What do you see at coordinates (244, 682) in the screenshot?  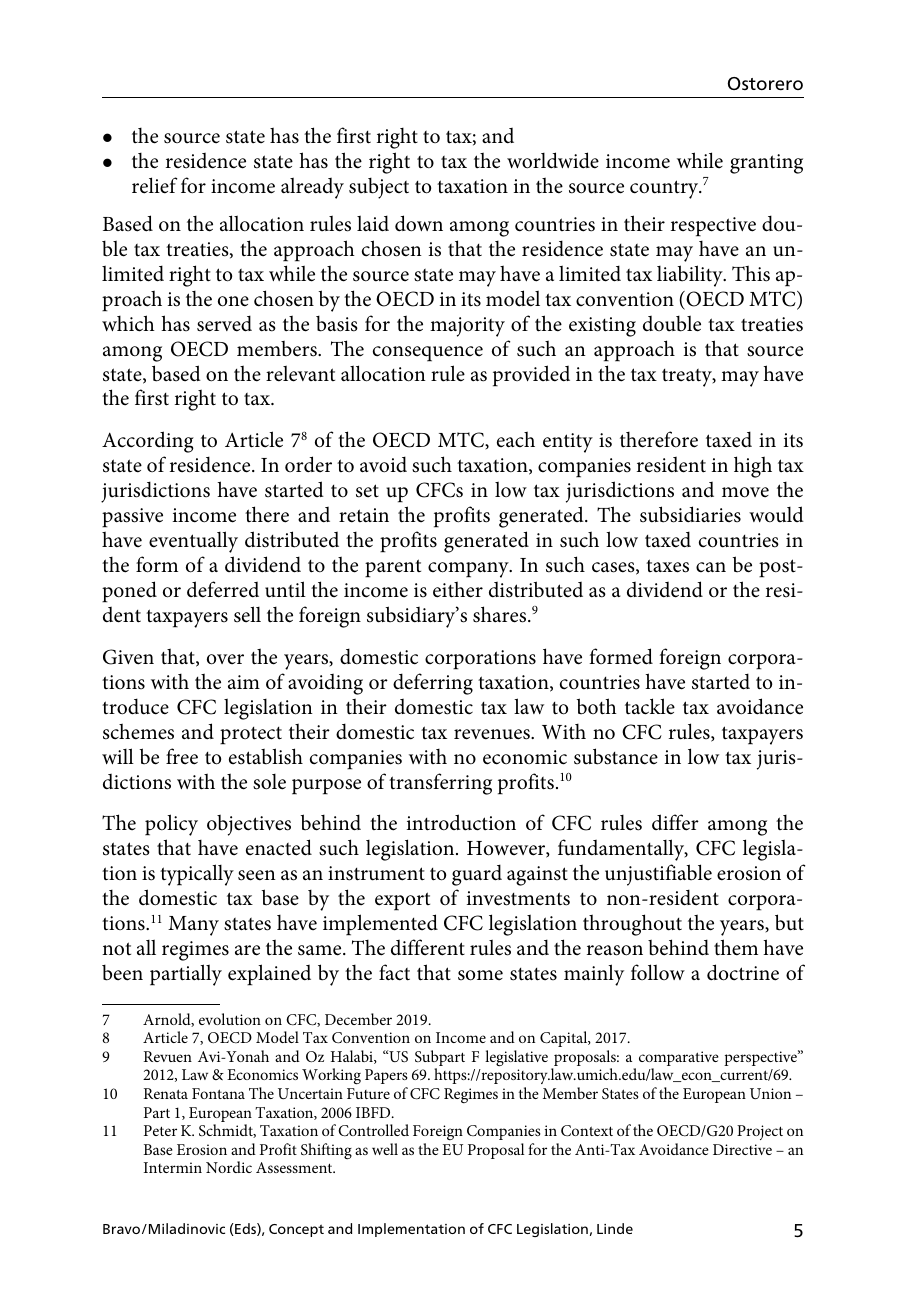 I see `aim` at bounding box center [244, 682].
